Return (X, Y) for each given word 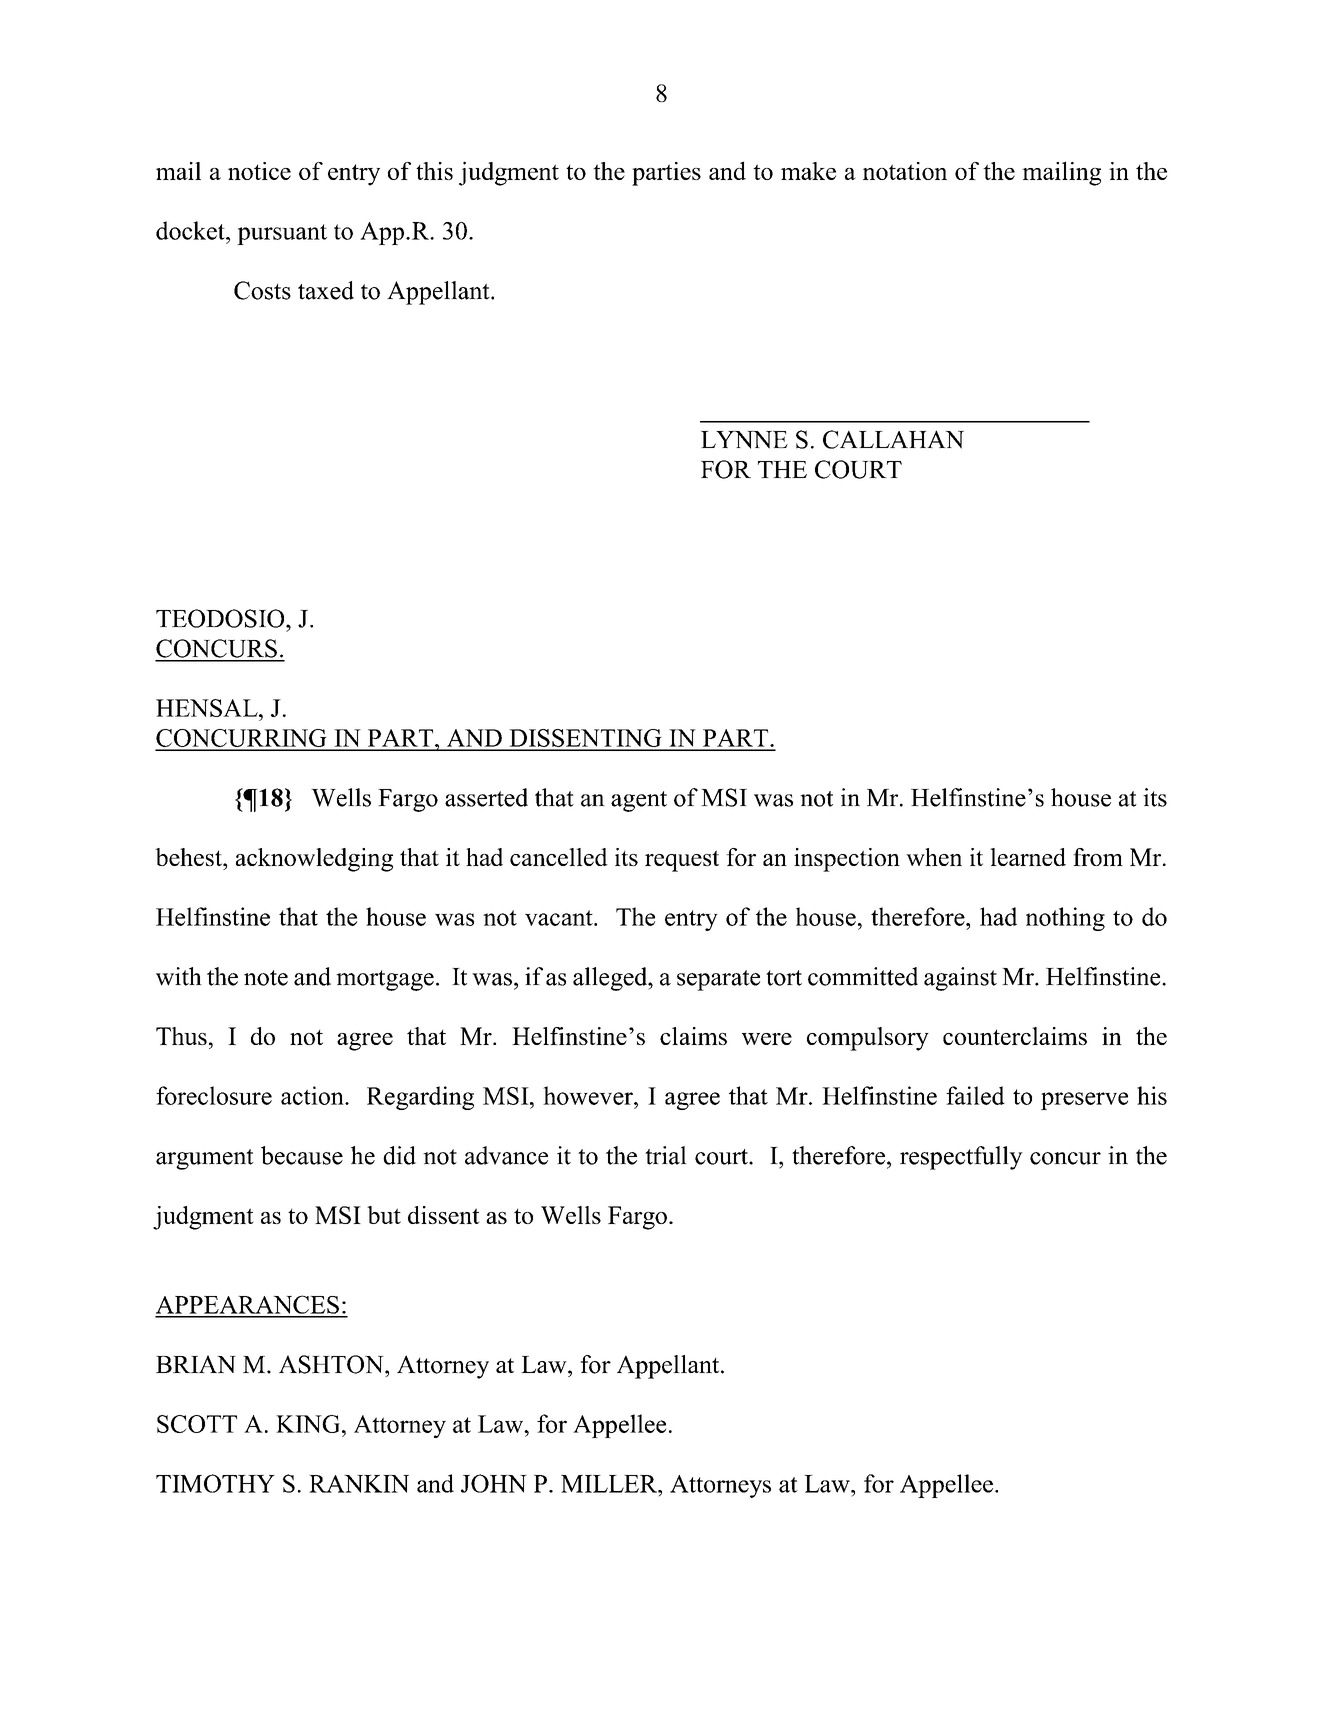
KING (309, 1424)
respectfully (961, 1158)
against (960, 979)
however (589, 1095)
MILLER (610, 1484)
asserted (486, 797)
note (266, 978)
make (808, 171)
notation (905, 171)
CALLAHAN (893, 439)
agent (639, 801)
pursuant (282, 234)
